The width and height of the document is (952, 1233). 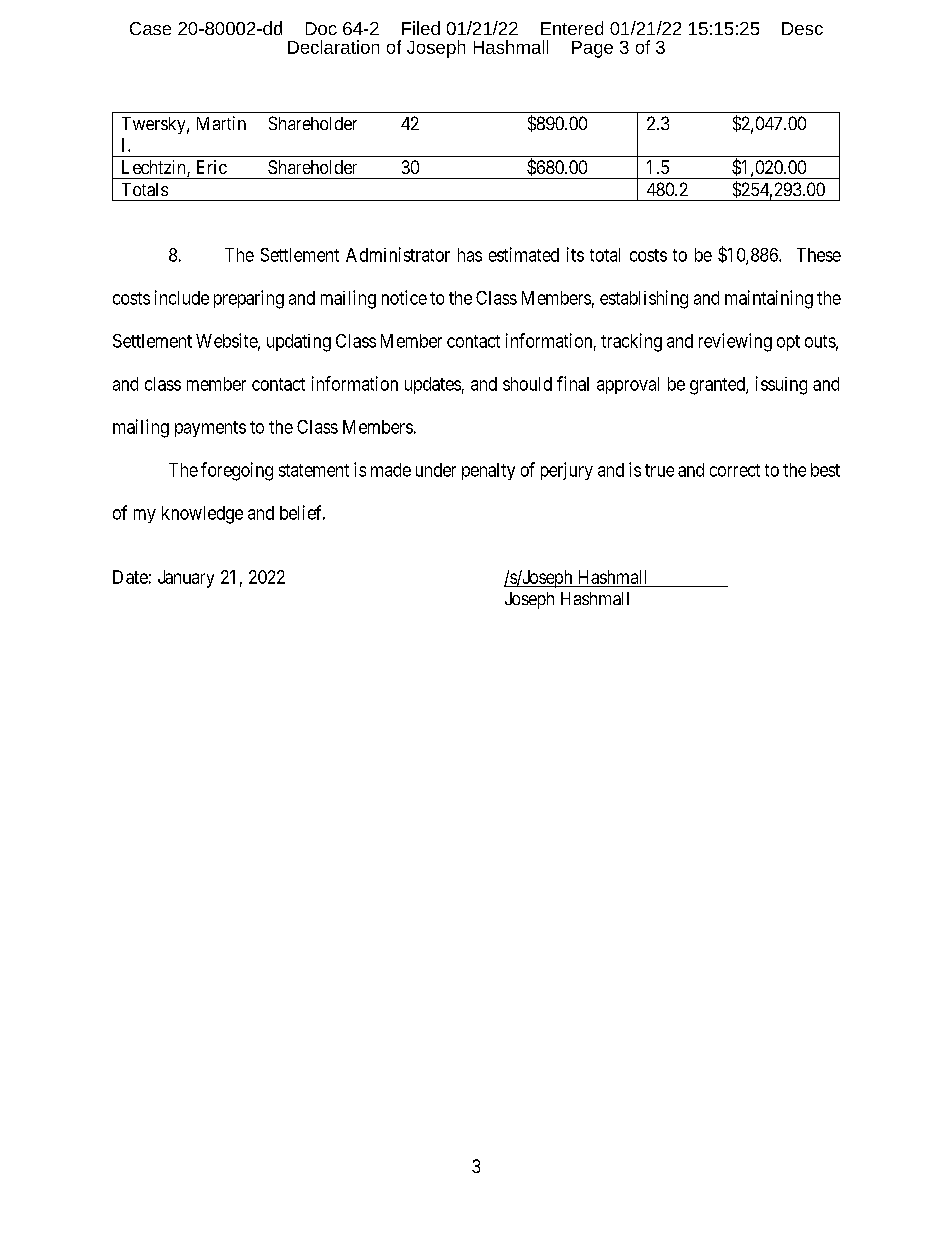 What do you see at coordinates (404, 297) in the document?
I see `notice` at bounding box center [404, 297].
